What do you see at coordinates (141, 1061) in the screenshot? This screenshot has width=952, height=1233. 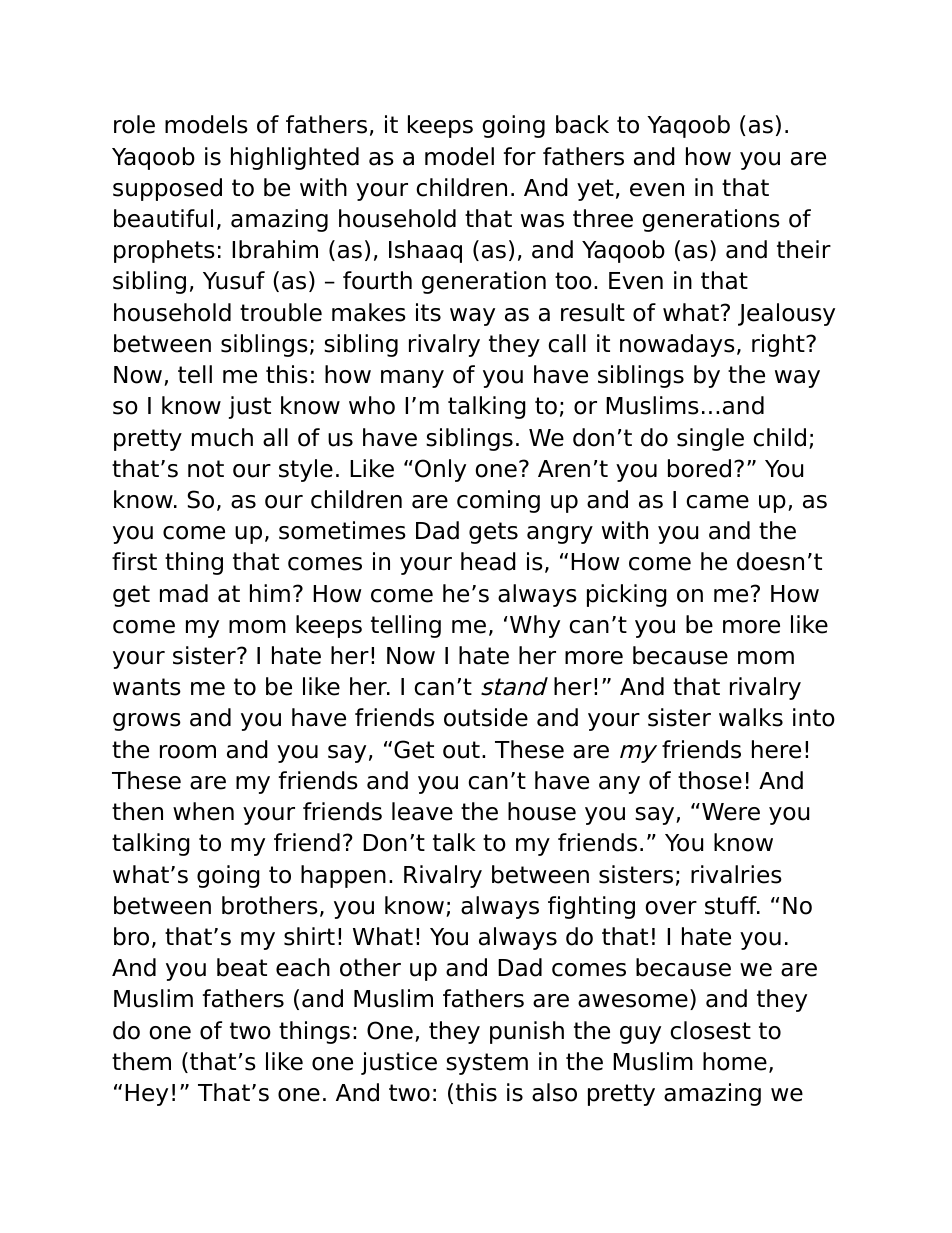 I see `them` at bounding box center [141, 1061].
